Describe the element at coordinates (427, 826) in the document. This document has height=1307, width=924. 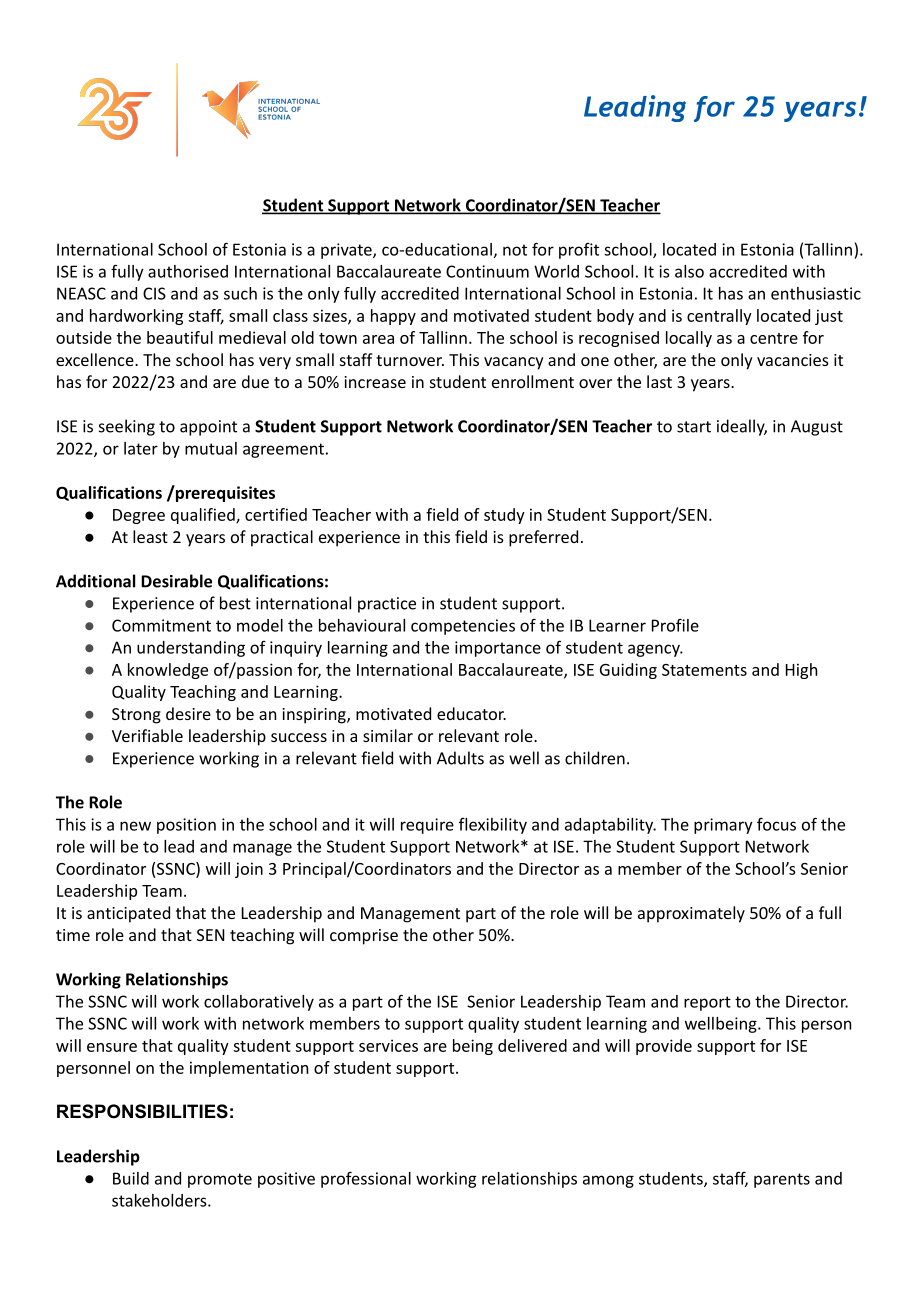
I see `require` at that location.
